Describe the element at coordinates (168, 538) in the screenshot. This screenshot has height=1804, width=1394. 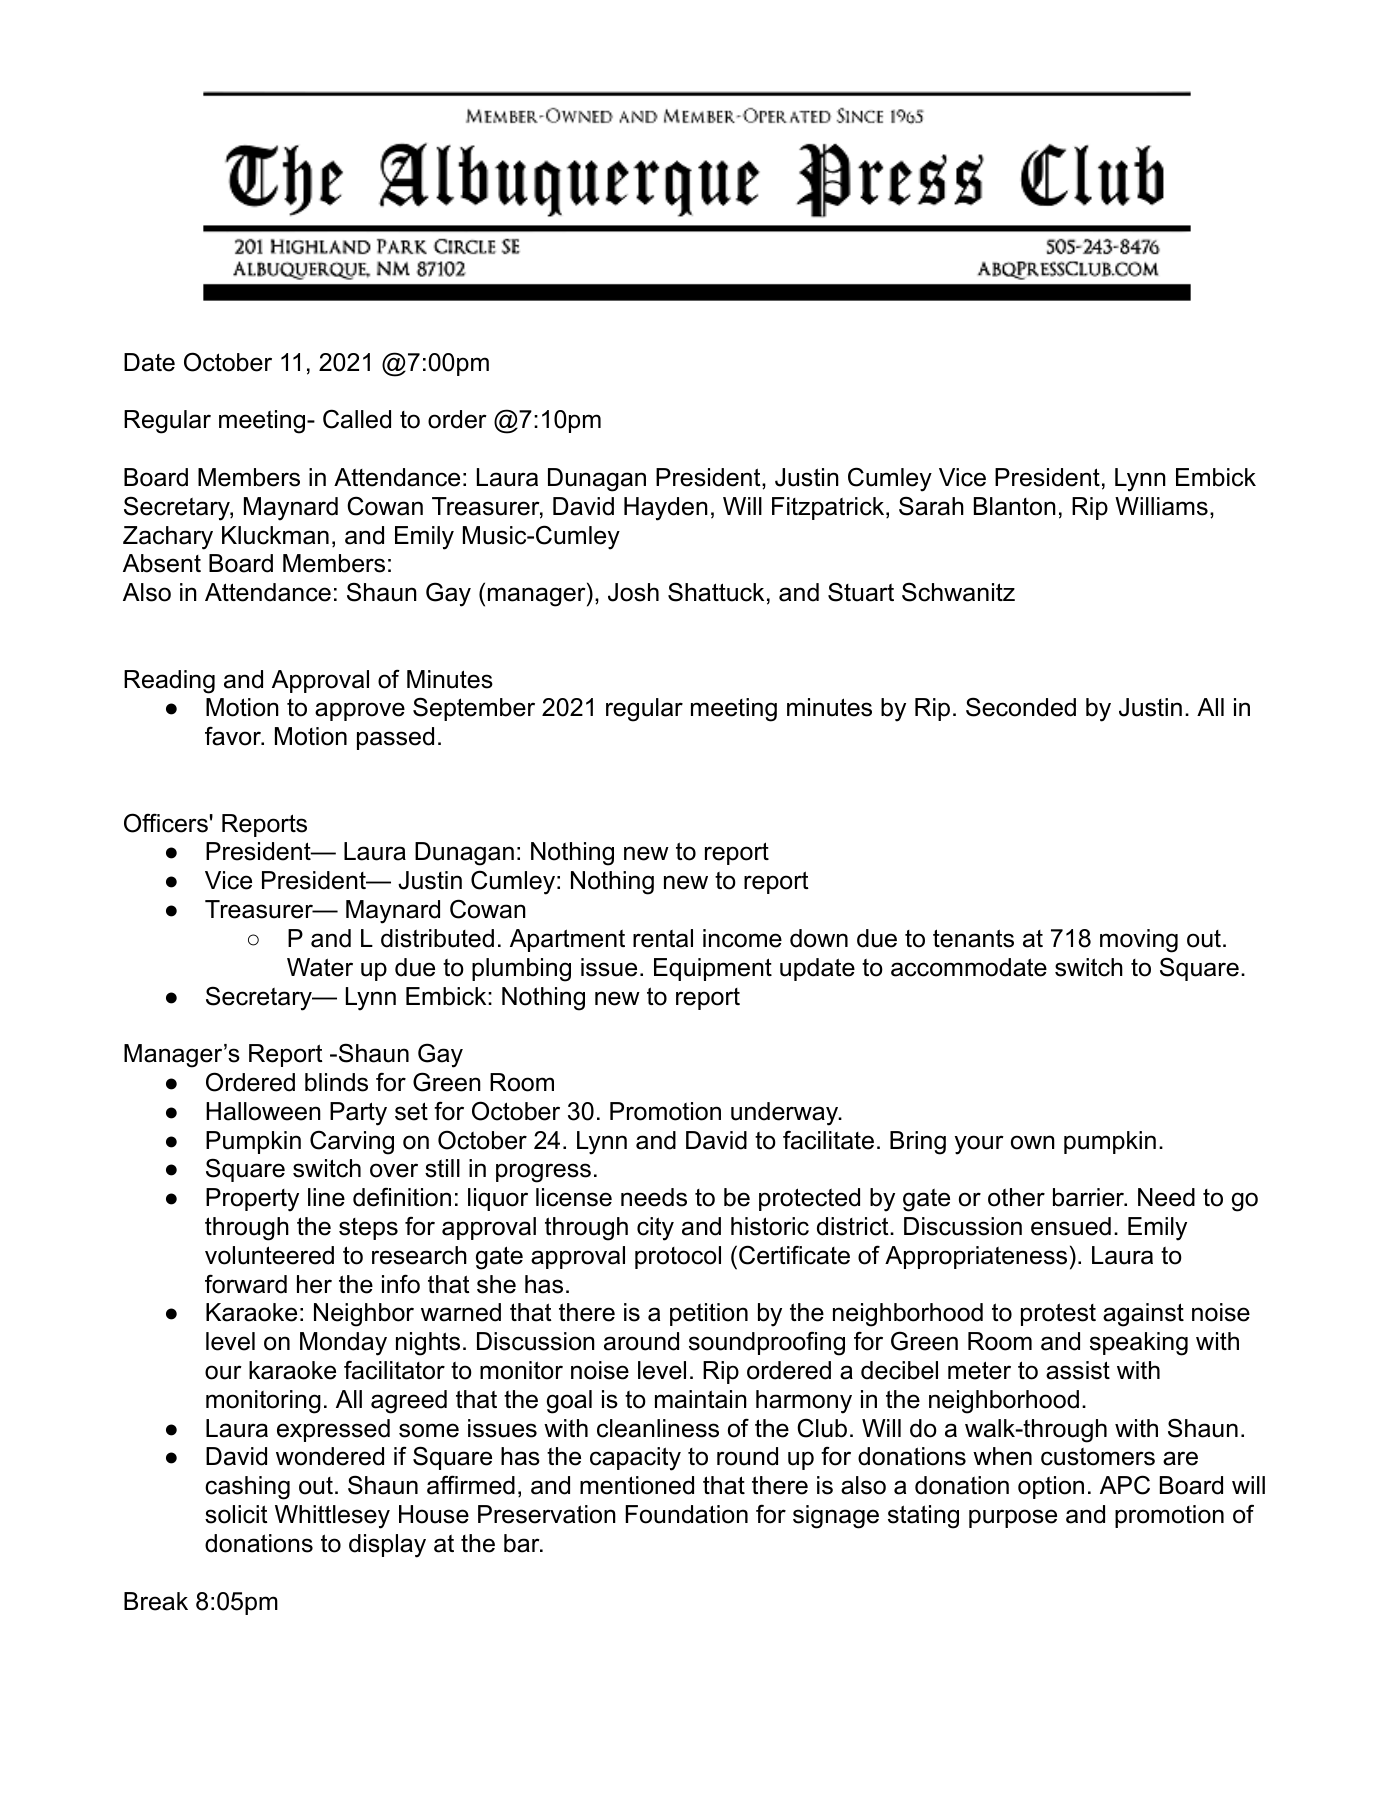
I see `Zachary` at that location.
